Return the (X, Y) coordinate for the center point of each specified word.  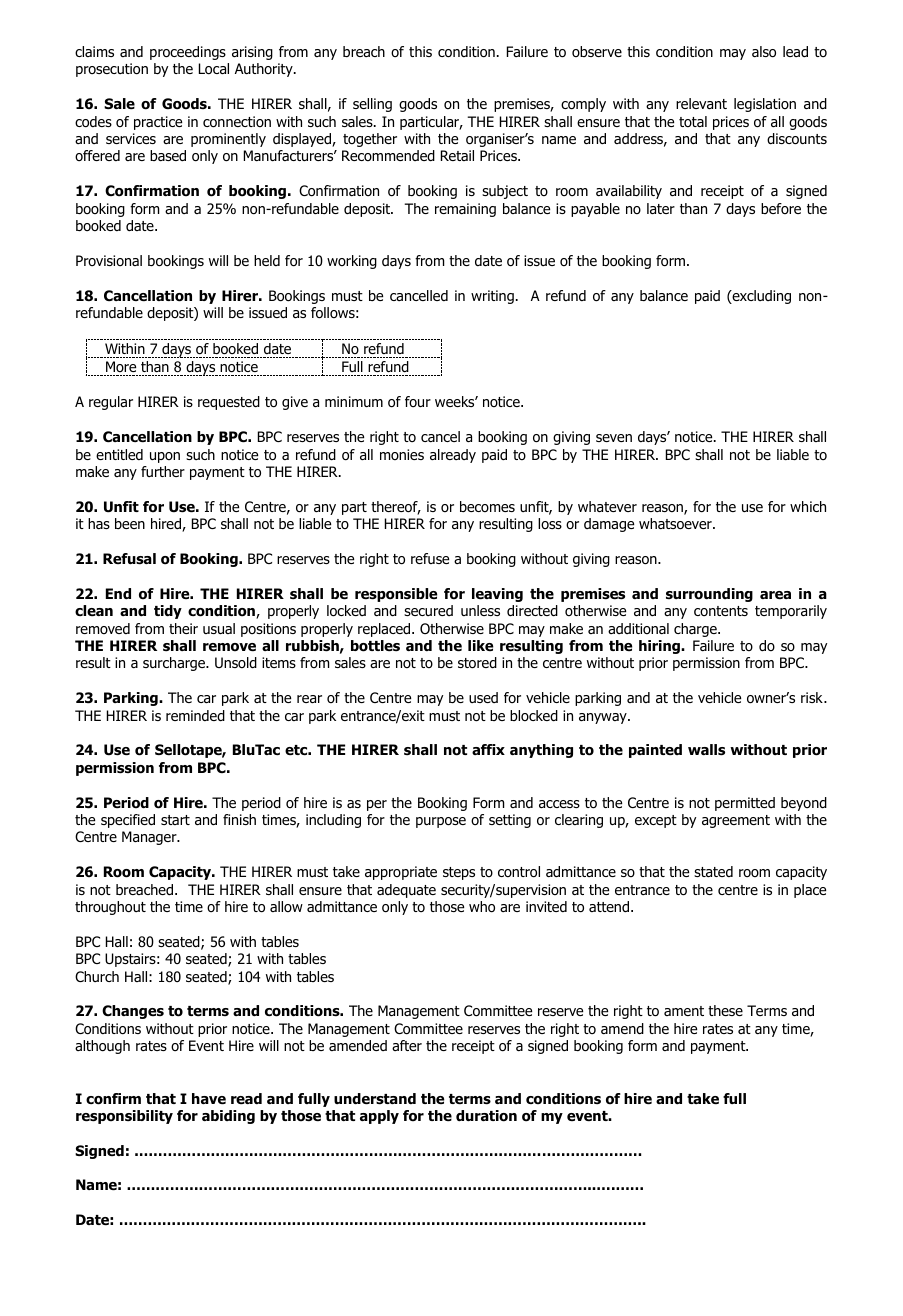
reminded (195, 716)
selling (372, 105)
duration (486, 1116)
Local (214, 69)
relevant (701, 103)
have (209, 1098)
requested (229, 403)
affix (488, 749)
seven (614, 438)
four (418, 401)
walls (706, 750)
